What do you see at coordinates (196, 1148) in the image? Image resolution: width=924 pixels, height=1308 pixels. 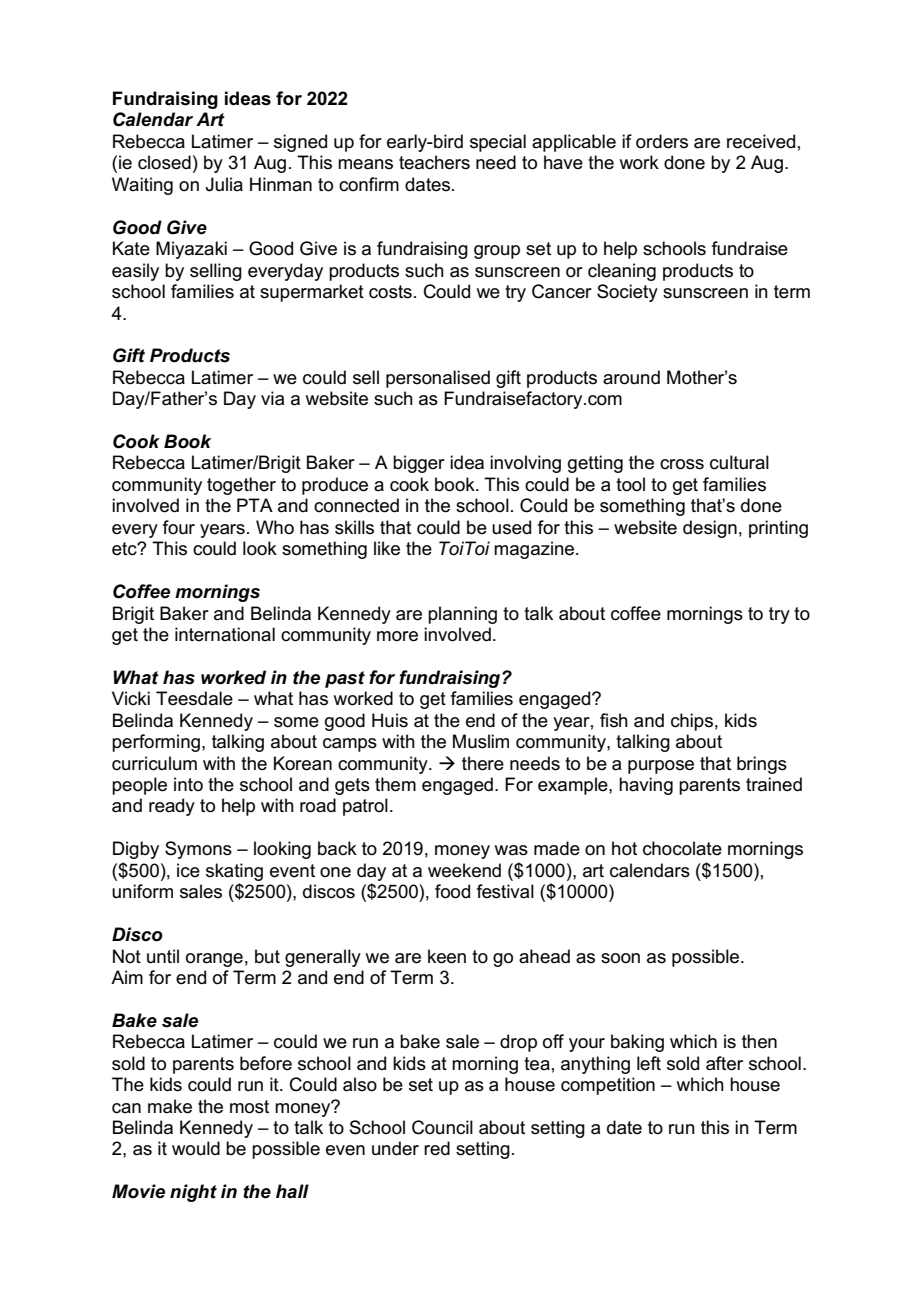 I see `would` at bounding box center [196, 1148].
